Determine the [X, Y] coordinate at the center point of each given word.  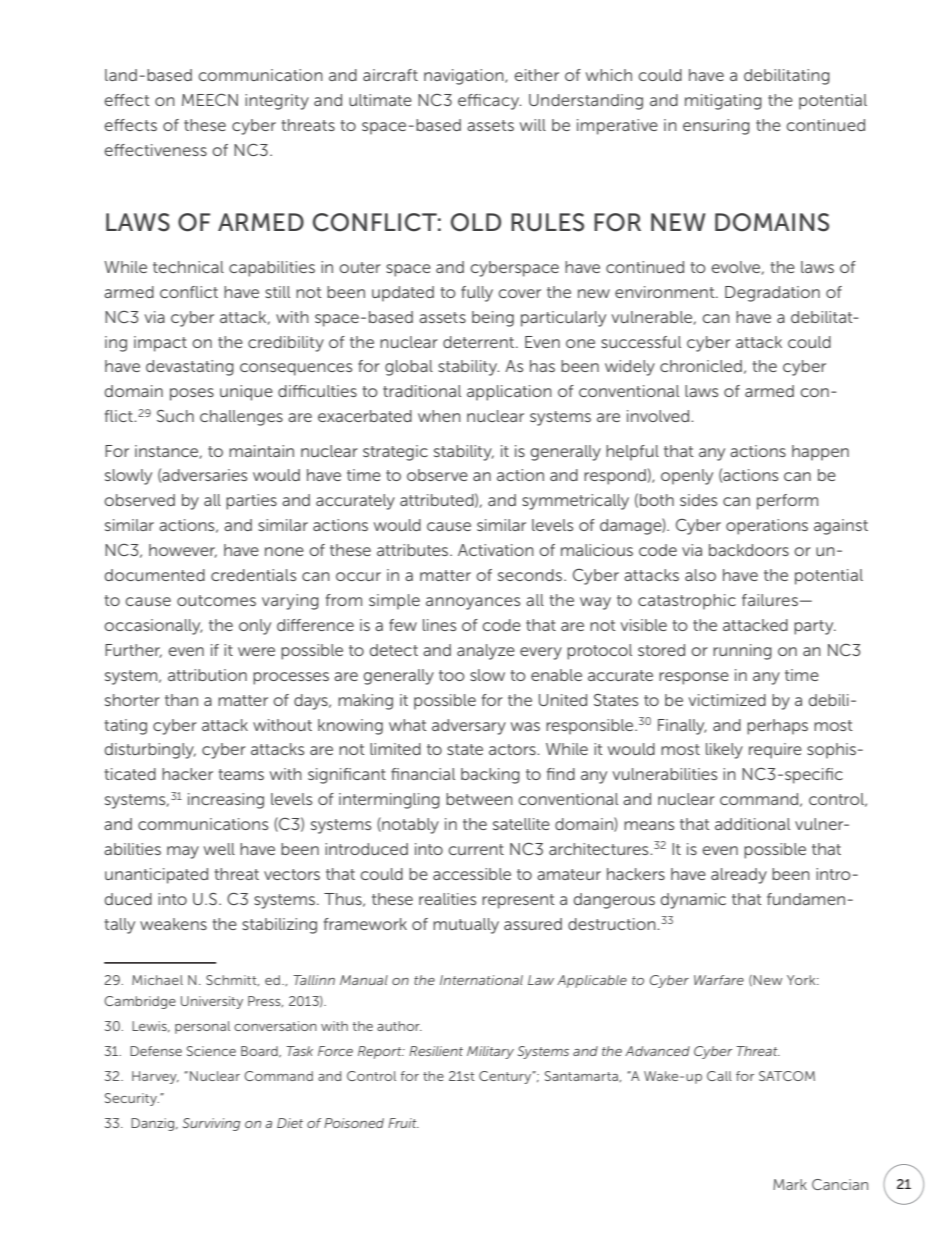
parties [251, 502]
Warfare [719, 980]
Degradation [772, 294]
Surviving [211, 1124]
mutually [466, 926]
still [277, 292]
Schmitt [232, 980]
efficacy [489, 102]
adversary [469, 727]
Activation [496, 550]
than [181, 700]
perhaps [777, 727]
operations [767, 527]
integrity [277, 102]
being [493, 319]
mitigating [723, 102]
